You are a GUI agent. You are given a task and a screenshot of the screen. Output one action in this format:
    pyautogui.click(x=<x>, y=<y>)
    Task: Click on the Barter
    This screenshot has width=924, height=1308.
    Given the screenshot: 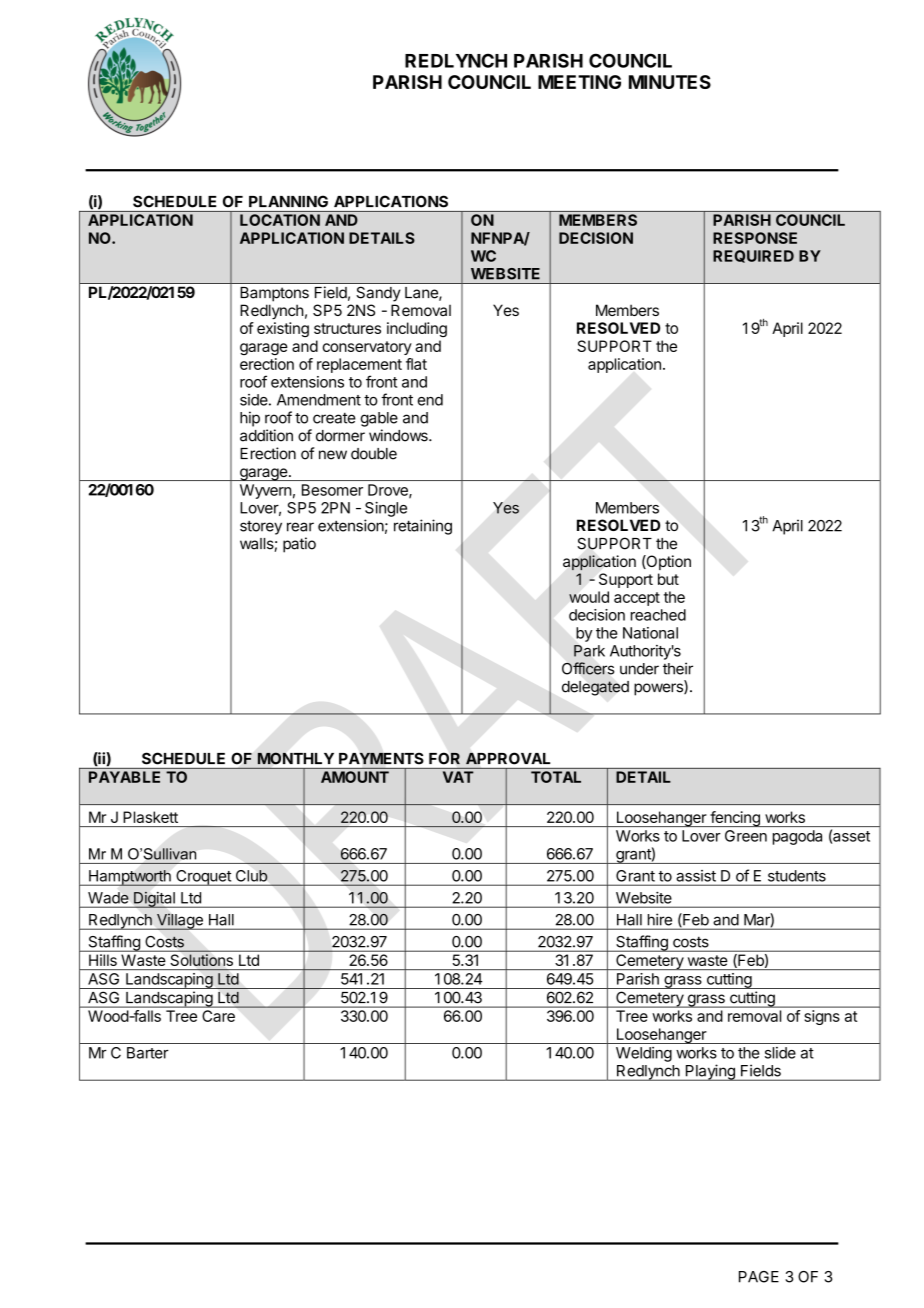 What is the action you would take?
    pyautogui.click(x=148, y=1053)
